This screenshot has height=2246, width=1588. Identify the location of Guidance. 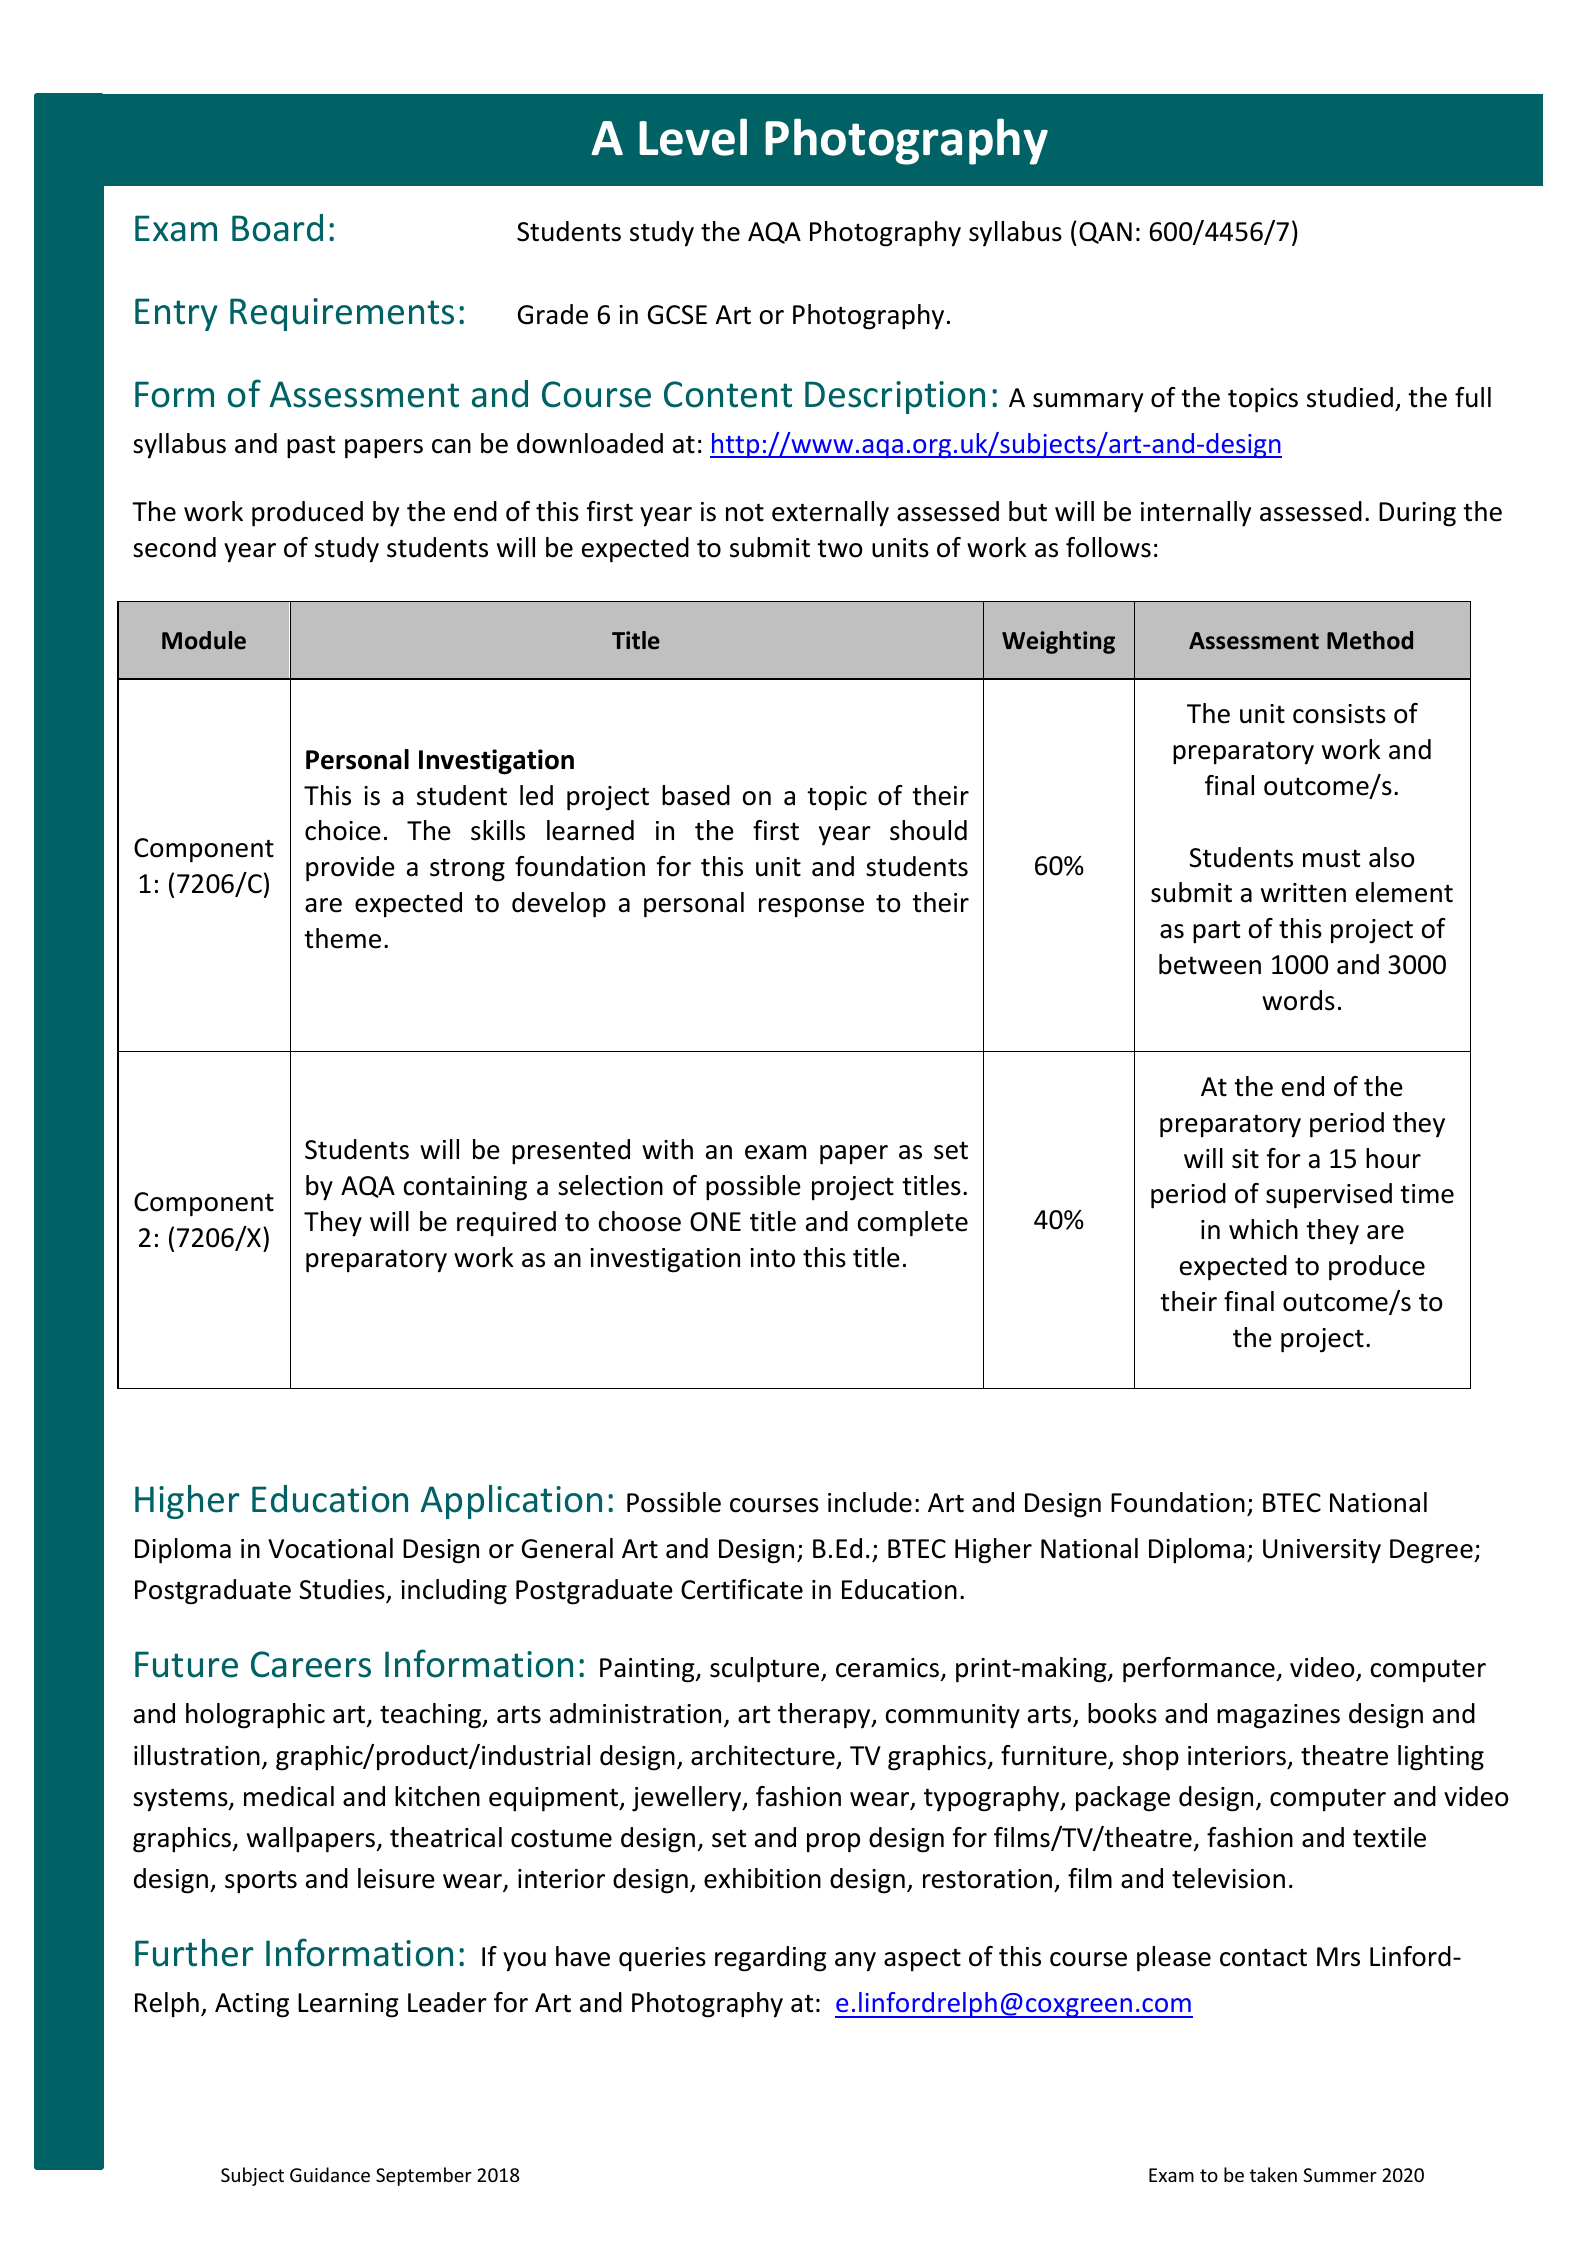
(330, 2174).
